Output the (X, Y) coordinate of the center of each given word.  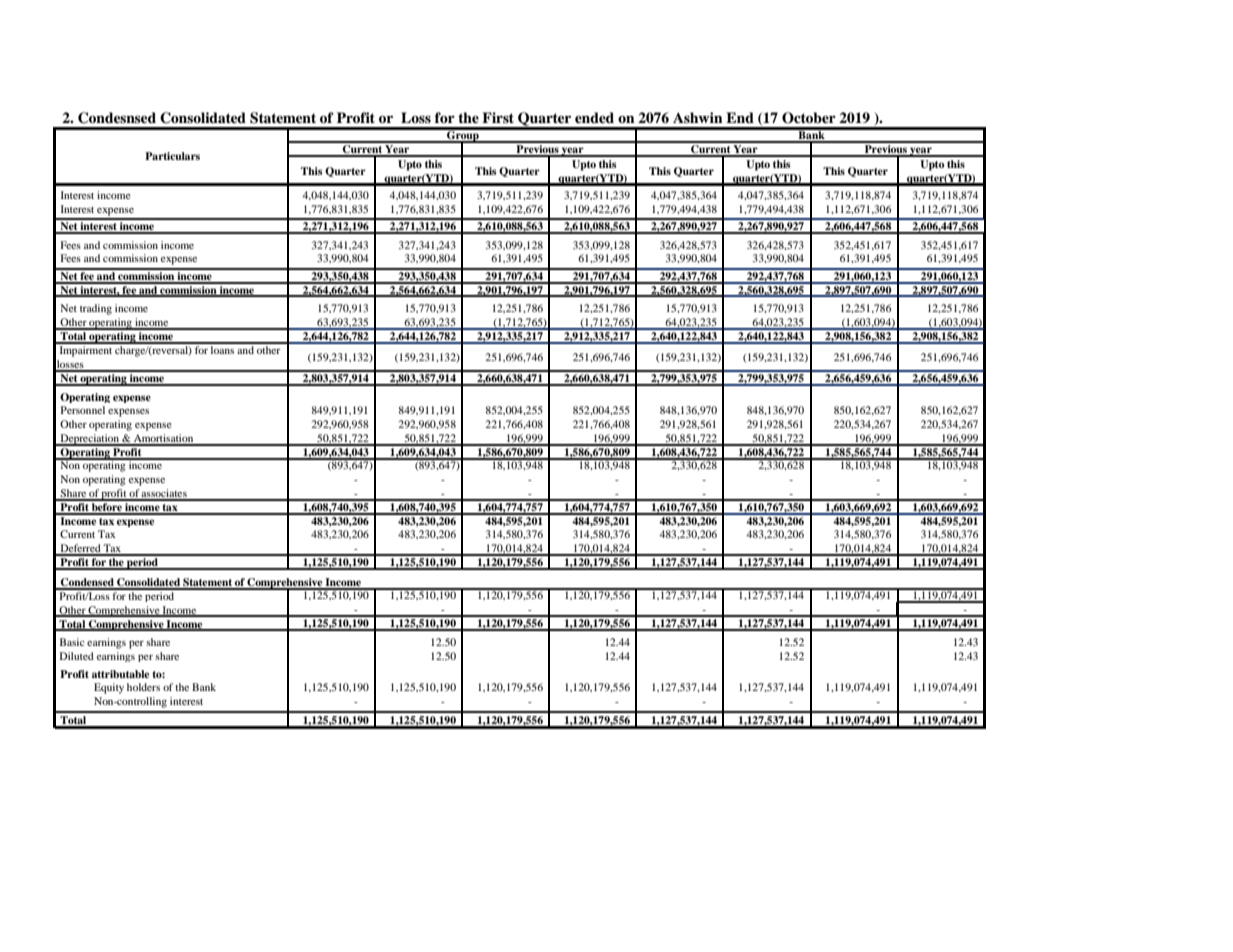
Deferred (80, 549)
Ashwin (698, 117)
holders (143, 687)
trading (96, 309)
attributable (120, 674)
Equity (109, 688)
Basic (72, 642)
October (809, 118)
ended (594, 117)
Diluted (77, 656)
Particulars (172, 156)
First (498, 117)
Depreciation (90, 440)
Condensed (87, 583)
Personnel (83, 410)
